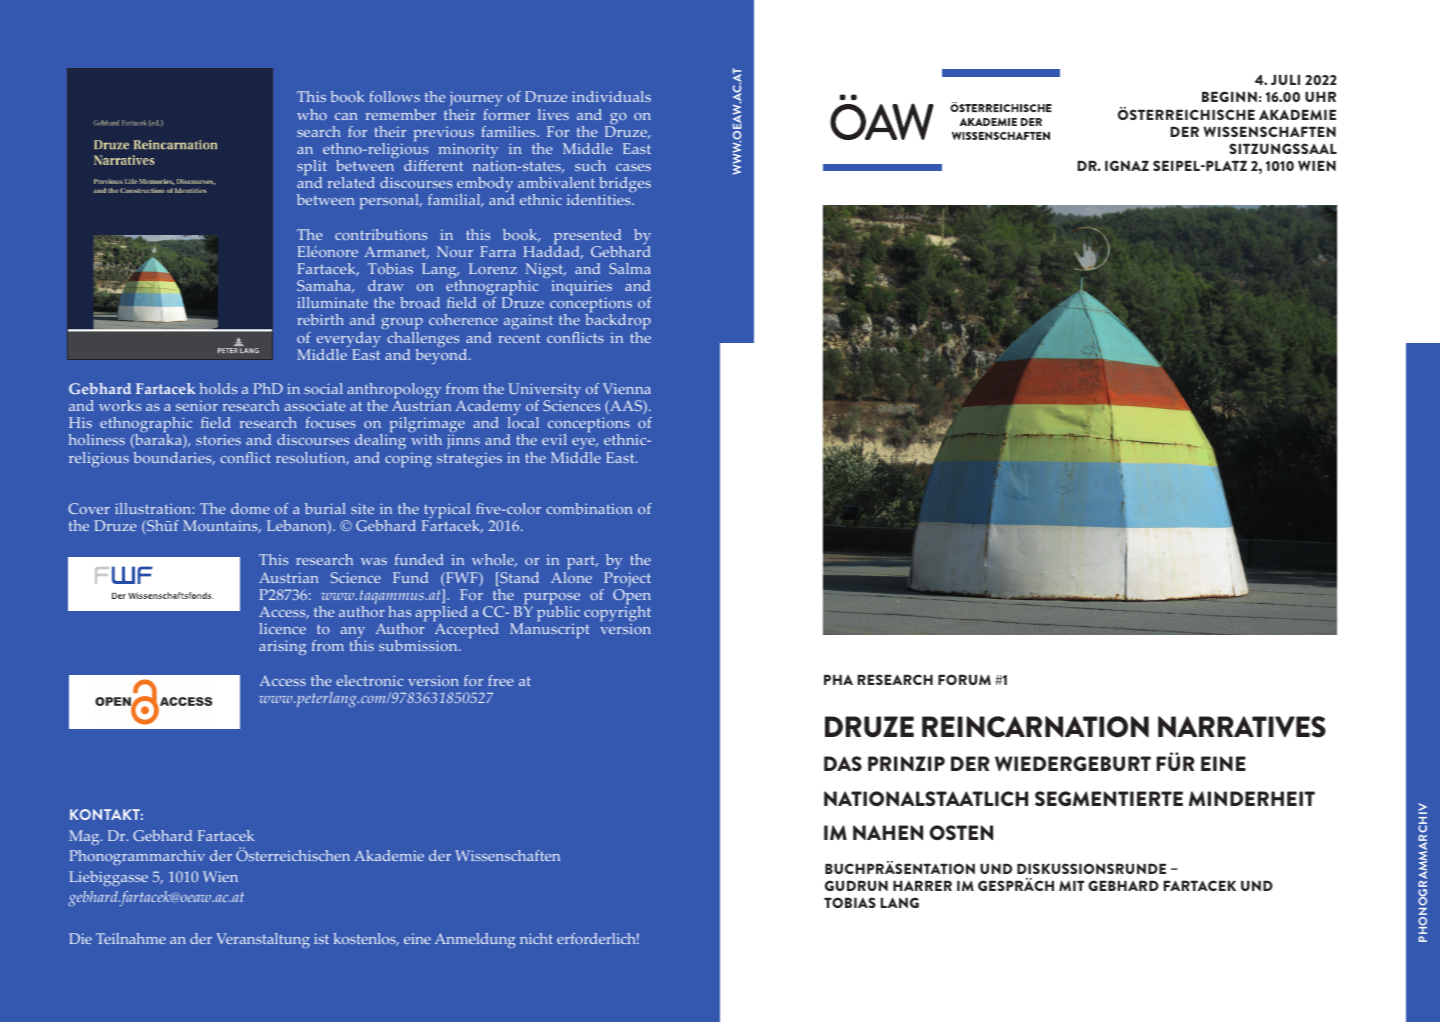 This screenshot has height=1022, width=1440. Describe the element at coordinates (1127, 165) in the screenshot. I see `IGNAZ` at that location.
